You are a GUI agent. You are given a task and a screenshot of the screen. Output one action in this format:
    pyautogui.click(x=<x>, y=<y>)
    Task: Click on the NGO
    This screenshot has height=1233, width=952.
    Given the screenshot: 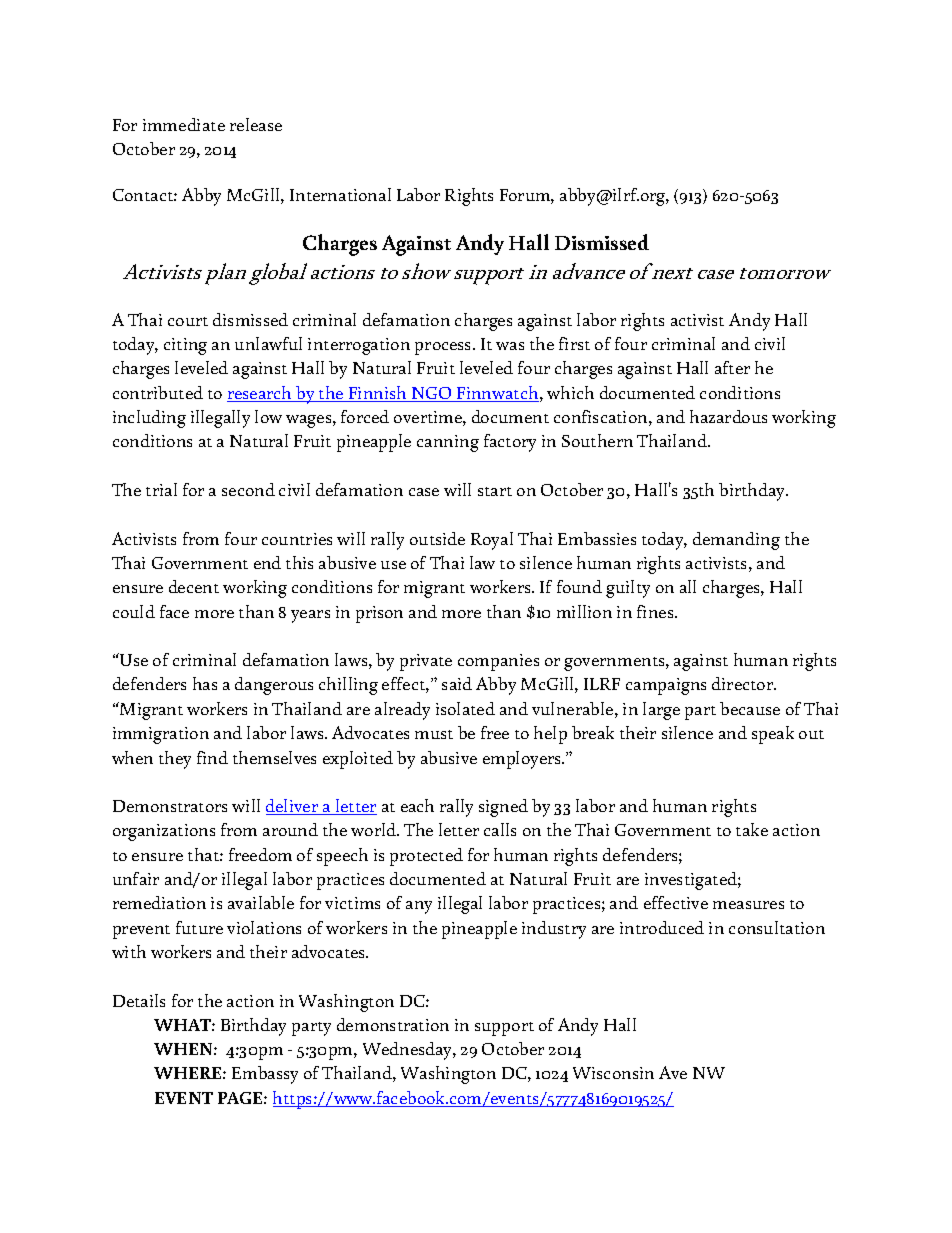 What is the action you would take?
    pyautogui.click(x=432, y=394)
